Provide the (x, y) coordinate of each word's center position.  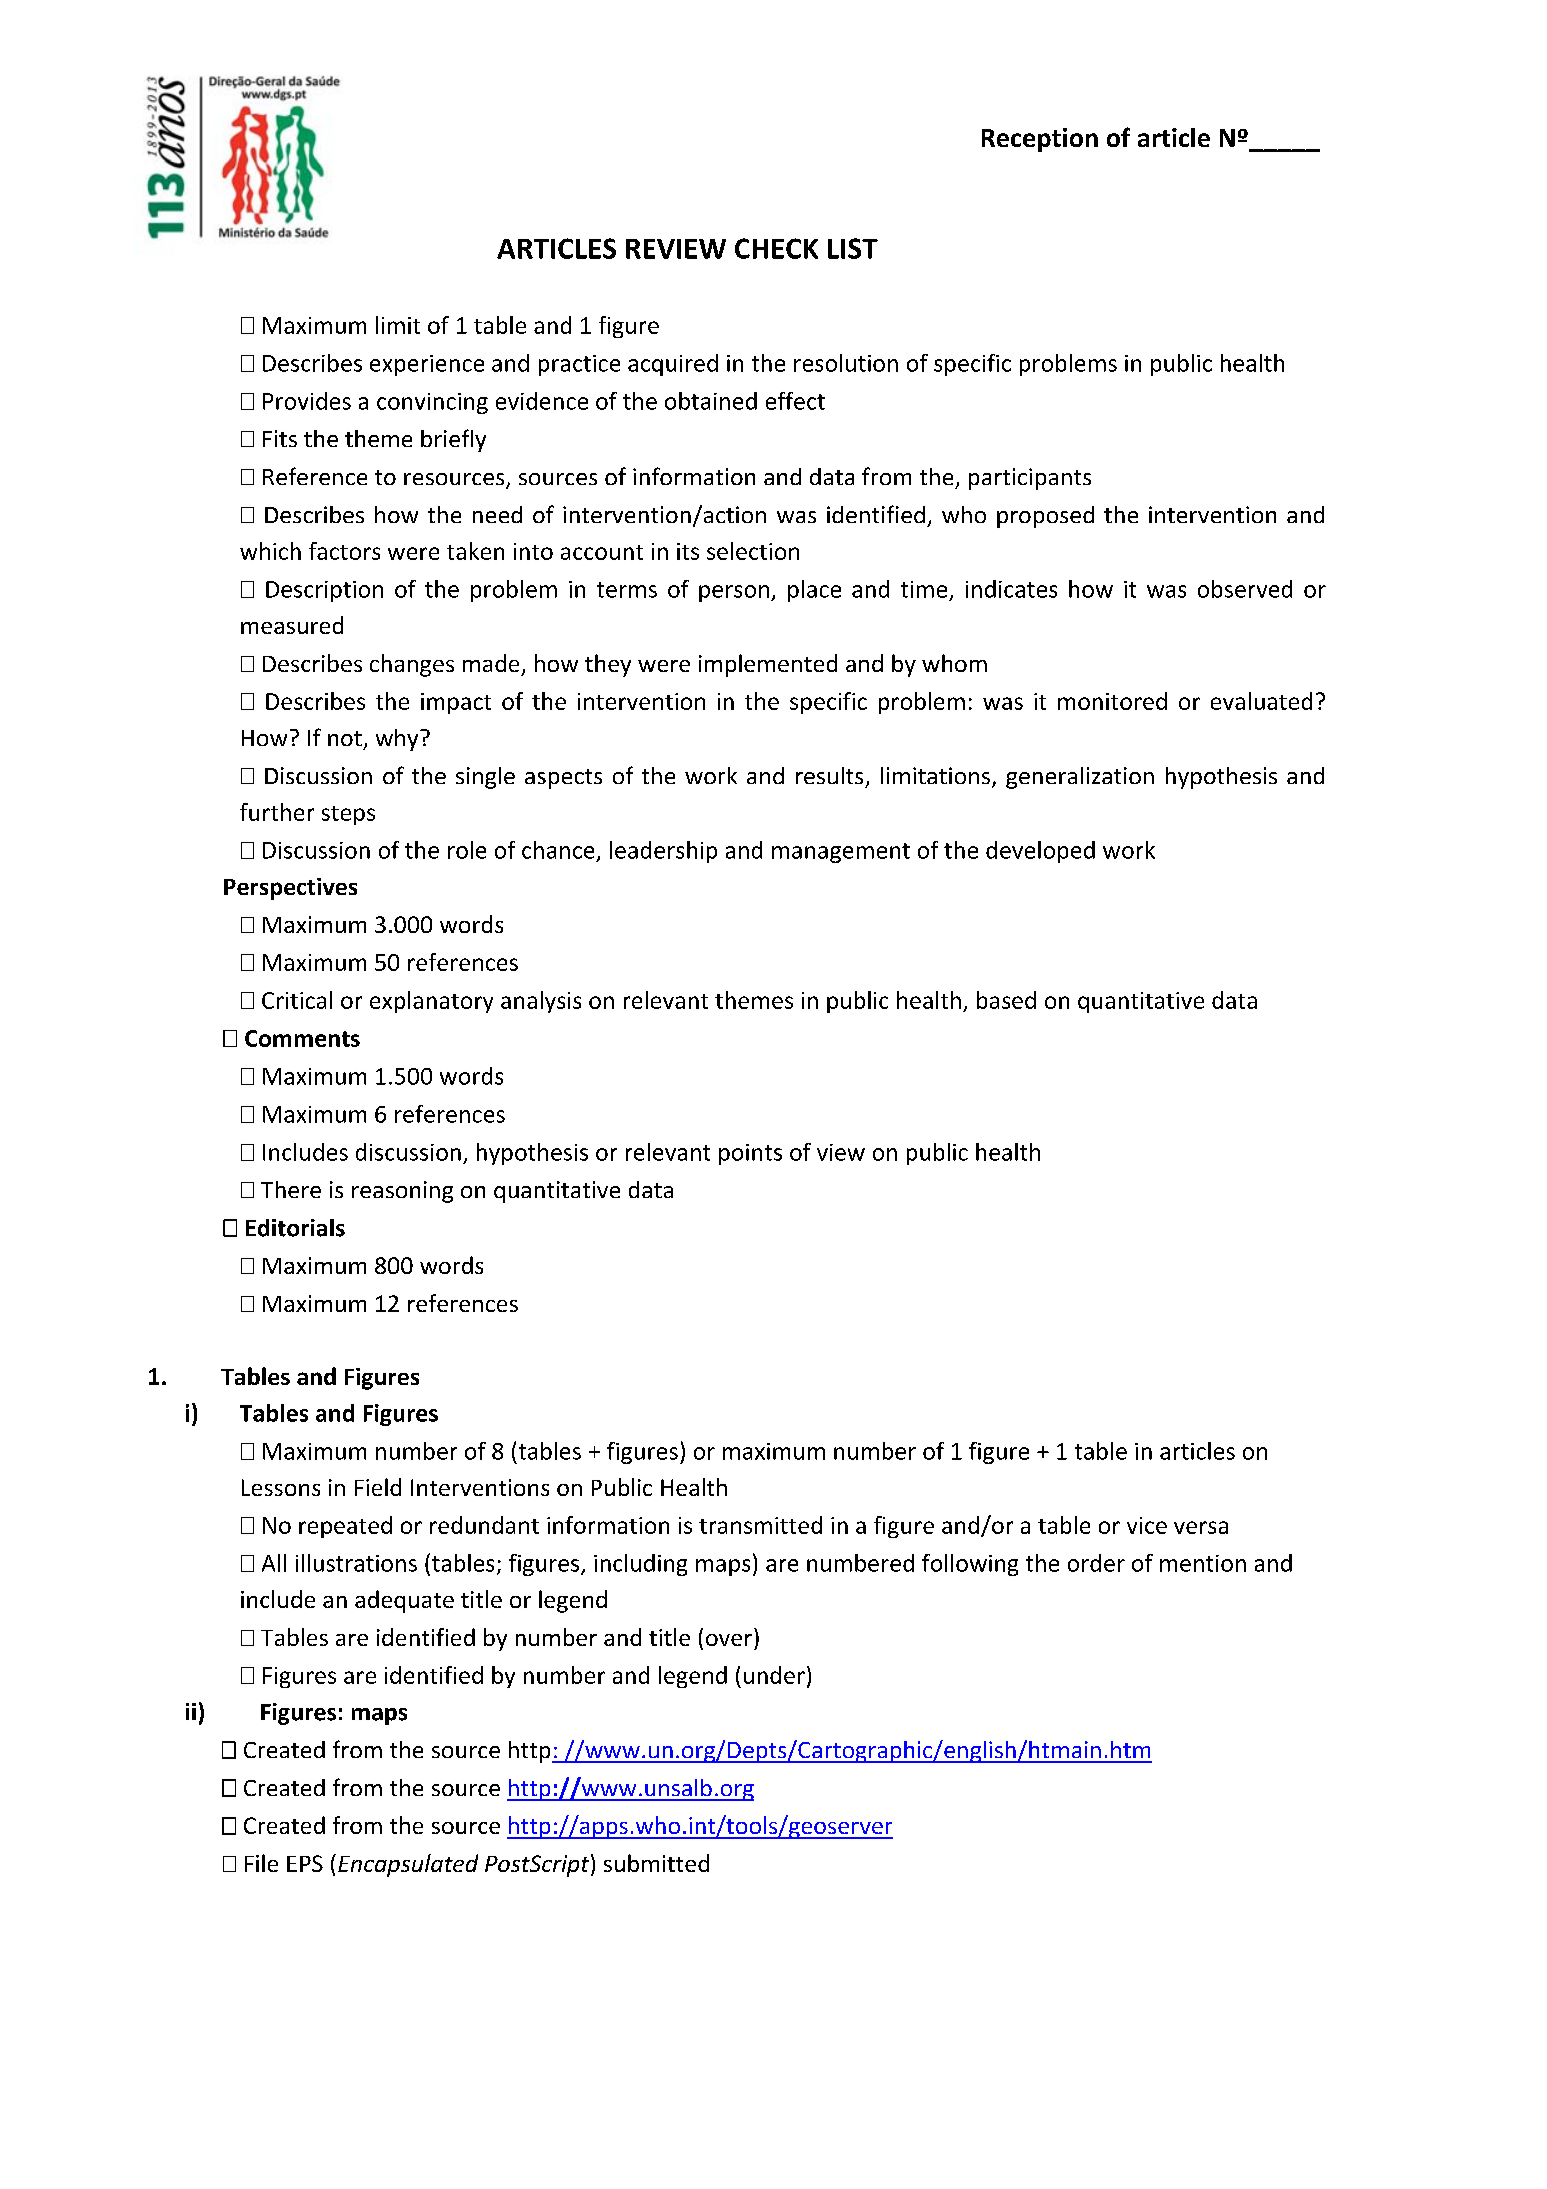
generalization (1080, 778)
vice (1147, 1525)
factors (344, 551)
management (841, 853)
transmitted (760, 1525)
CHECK (776, 248)
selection (753, 551)
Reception (1040, 140)
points (750, 1154)
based (1006, 1000)
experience (427, 365)
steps (348, 815)
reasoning (402, 1192)
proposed (1045, 517)
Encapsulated (408, 1865)
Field (378, 1487)
